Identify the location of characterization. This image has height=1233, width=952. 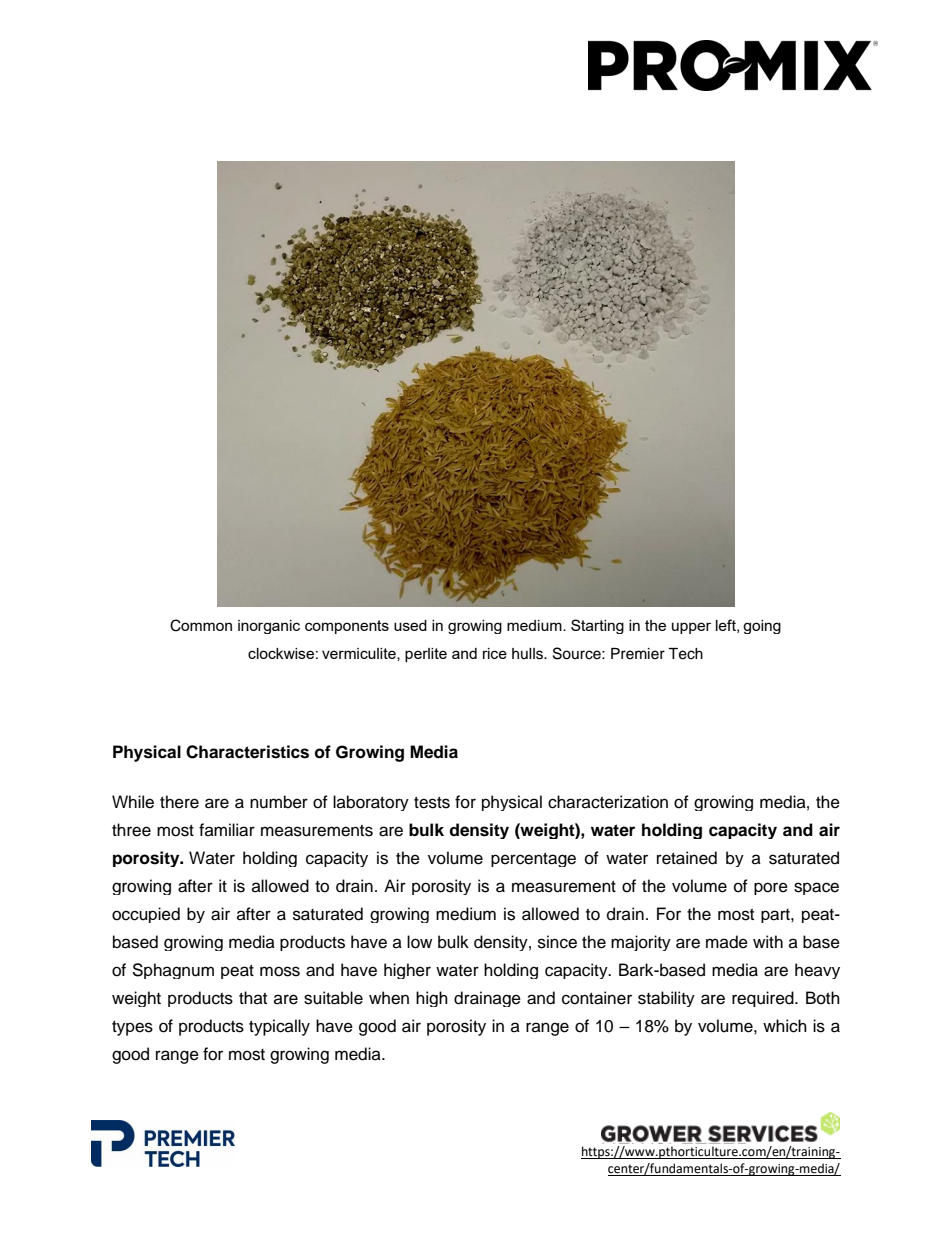
(608, 802).
